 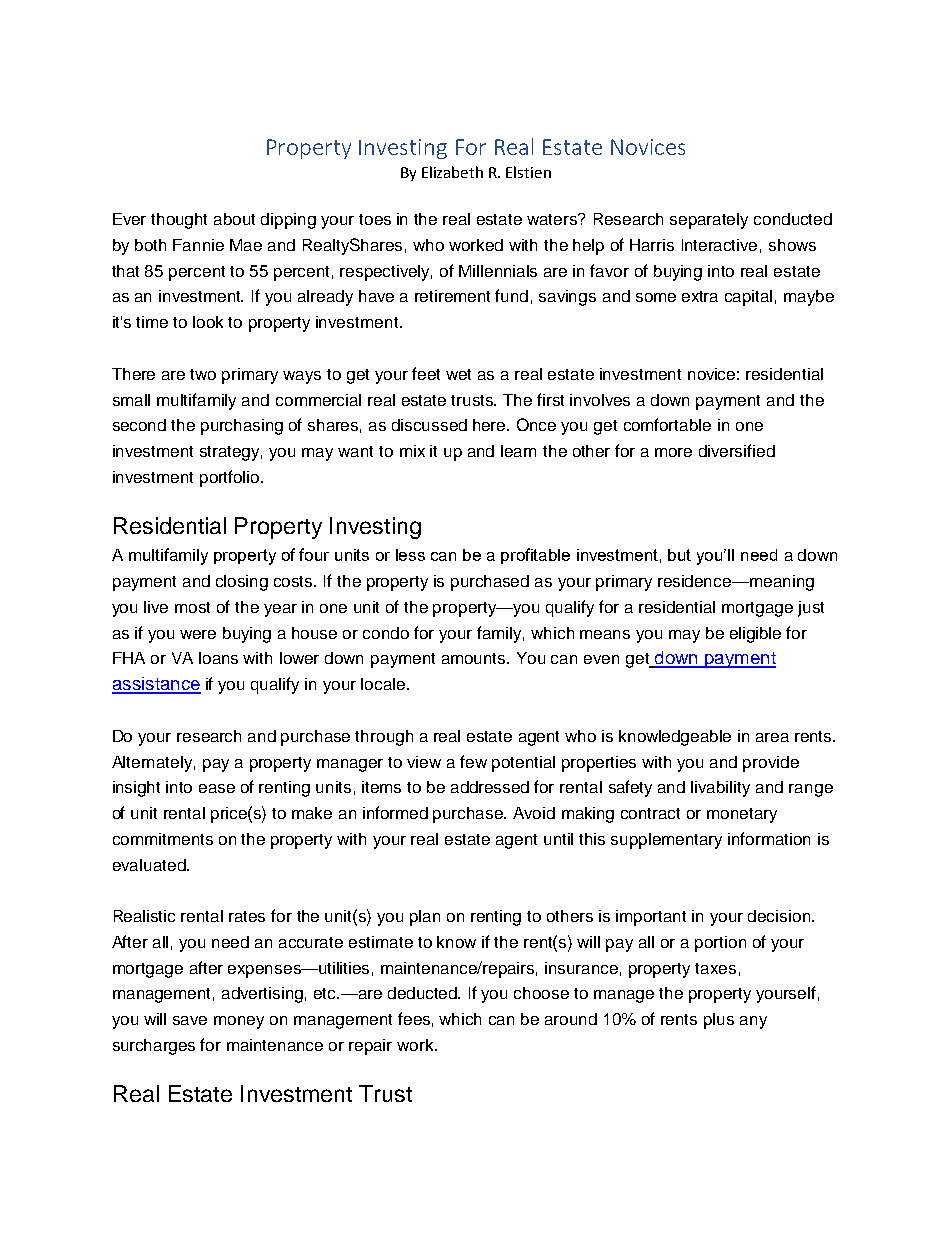 I want to click on eligible, so click(x=755, y=635).
